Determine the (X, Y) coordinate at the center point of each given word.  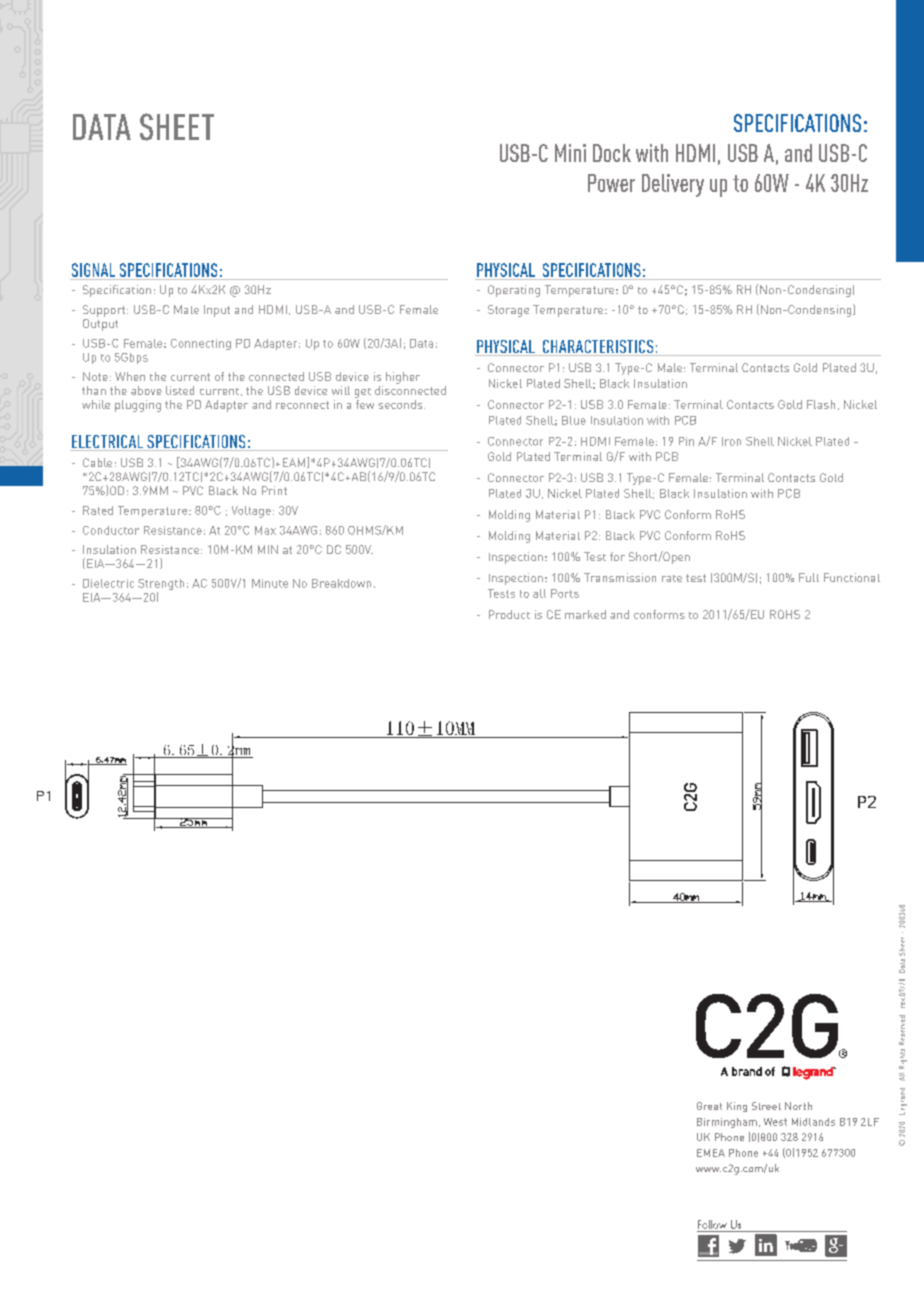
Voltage (251, 512)
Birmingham (727, 1123)
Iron (731, 441)
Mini (570, 153)
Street (766, 1106)
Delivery (673, 185)
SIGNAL (93, 270)
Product (509, 614)
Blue (574, 420)
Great (709, 1106)
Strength (161, 586)
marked (585, 614)
